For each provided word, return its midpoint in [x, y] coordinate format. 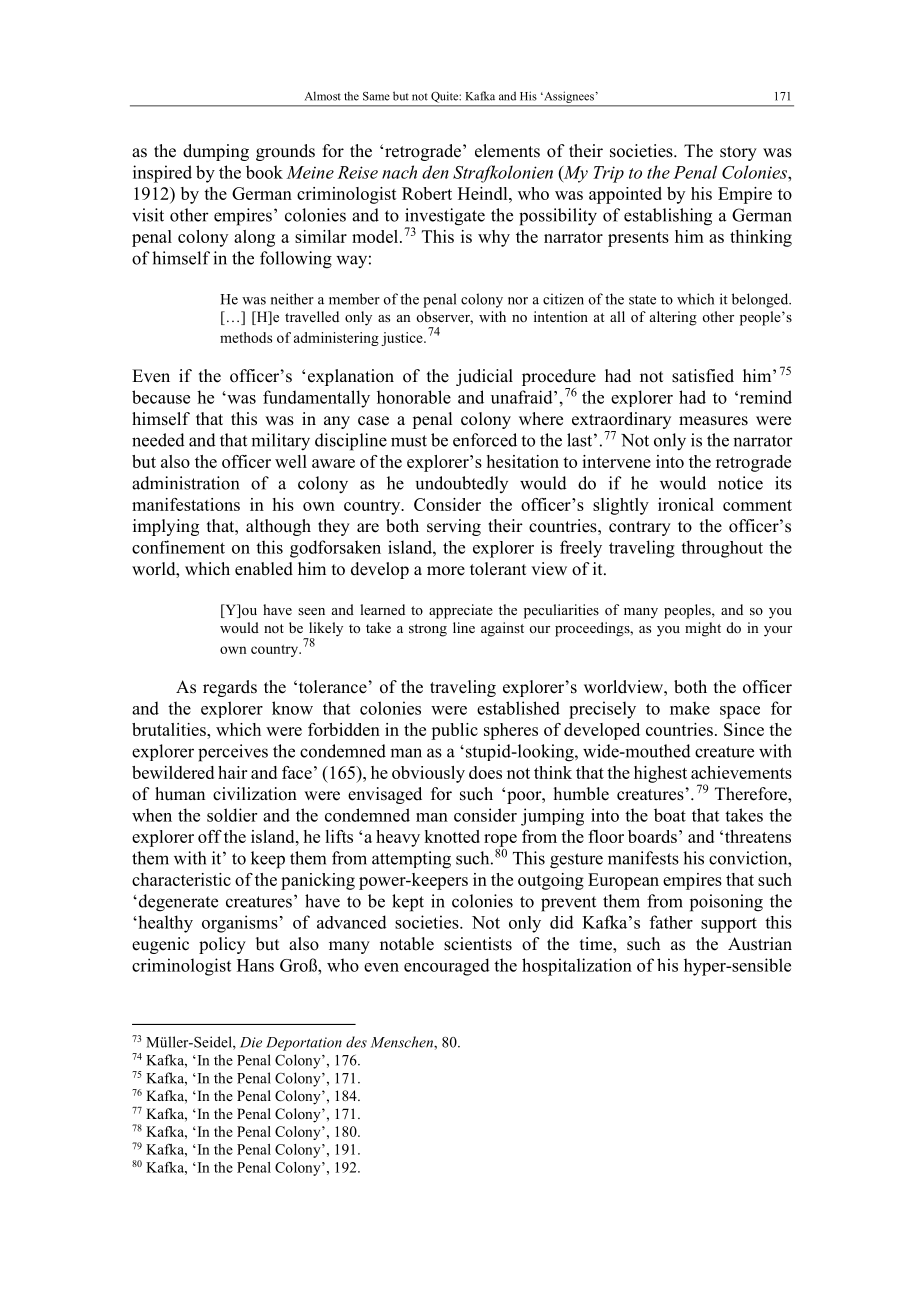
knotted [452, 836]
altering [673, 318]
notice [740, 483]
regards [230, 688]
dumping [216, 152]
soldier [232, 815]
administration [185, 483]
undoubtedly [461, 484]
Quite [446, 97]
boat [670, 815]
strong [428, 630]
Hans [255, 965]
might [703, 629]
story [738, 153]
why [494, 238]
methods [246, 337]
